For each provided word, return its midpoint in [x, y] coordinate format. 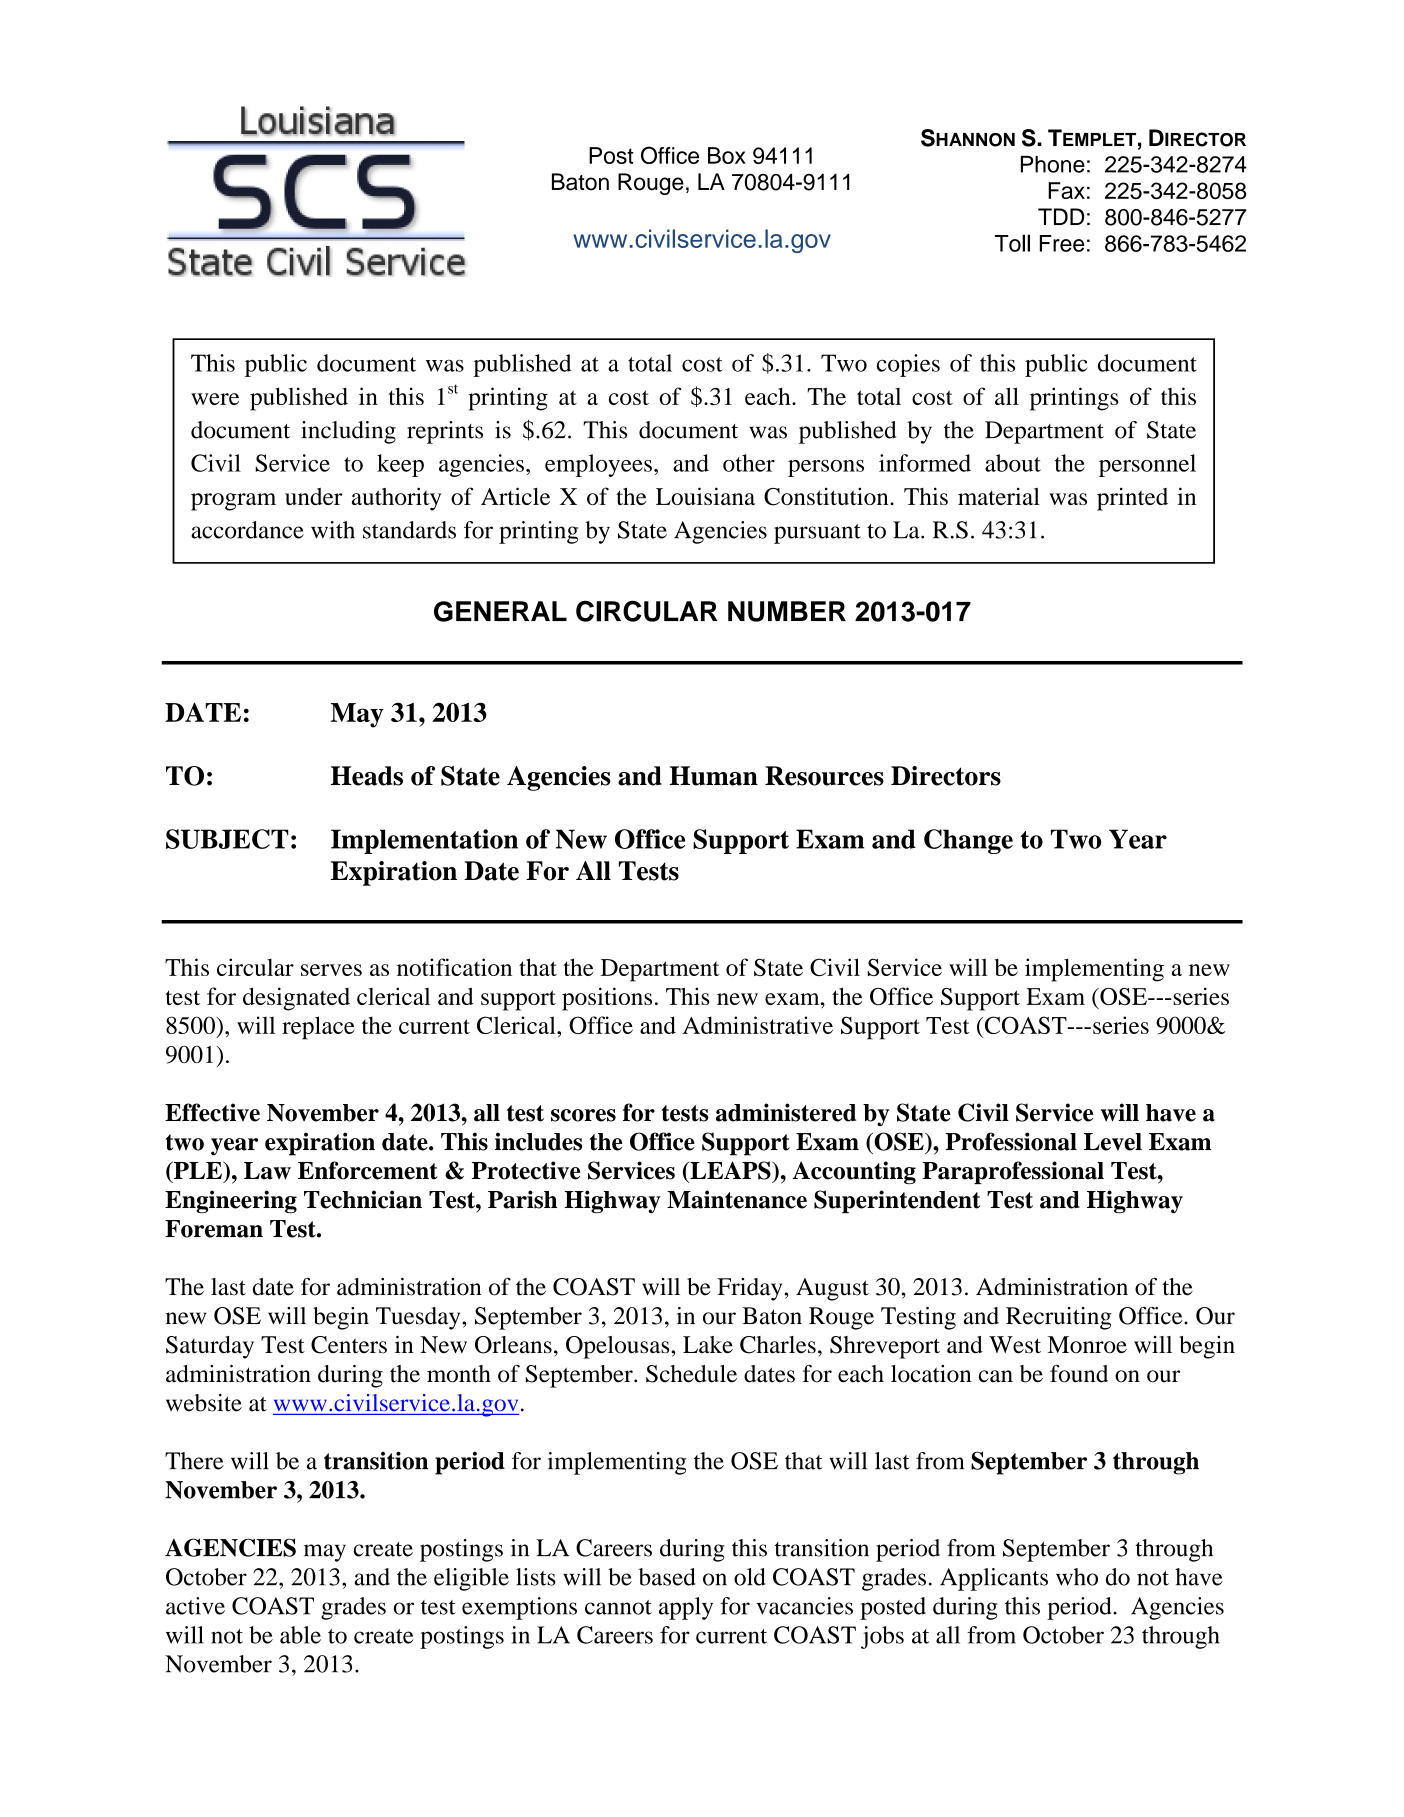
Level [1113, 1142]
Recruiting [1059, 1318]
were [215, 399]
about [1013, 463]
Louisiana [705, 496]
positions [607, 999]
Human [713, 776]
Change [968, 841]
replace [318, 1028]
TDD [1061, 216]
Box [727, 155]
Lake [708, 1345]
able [300, 1635]
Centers [349, 1345]
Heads [367, 776]
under [314, 496]
